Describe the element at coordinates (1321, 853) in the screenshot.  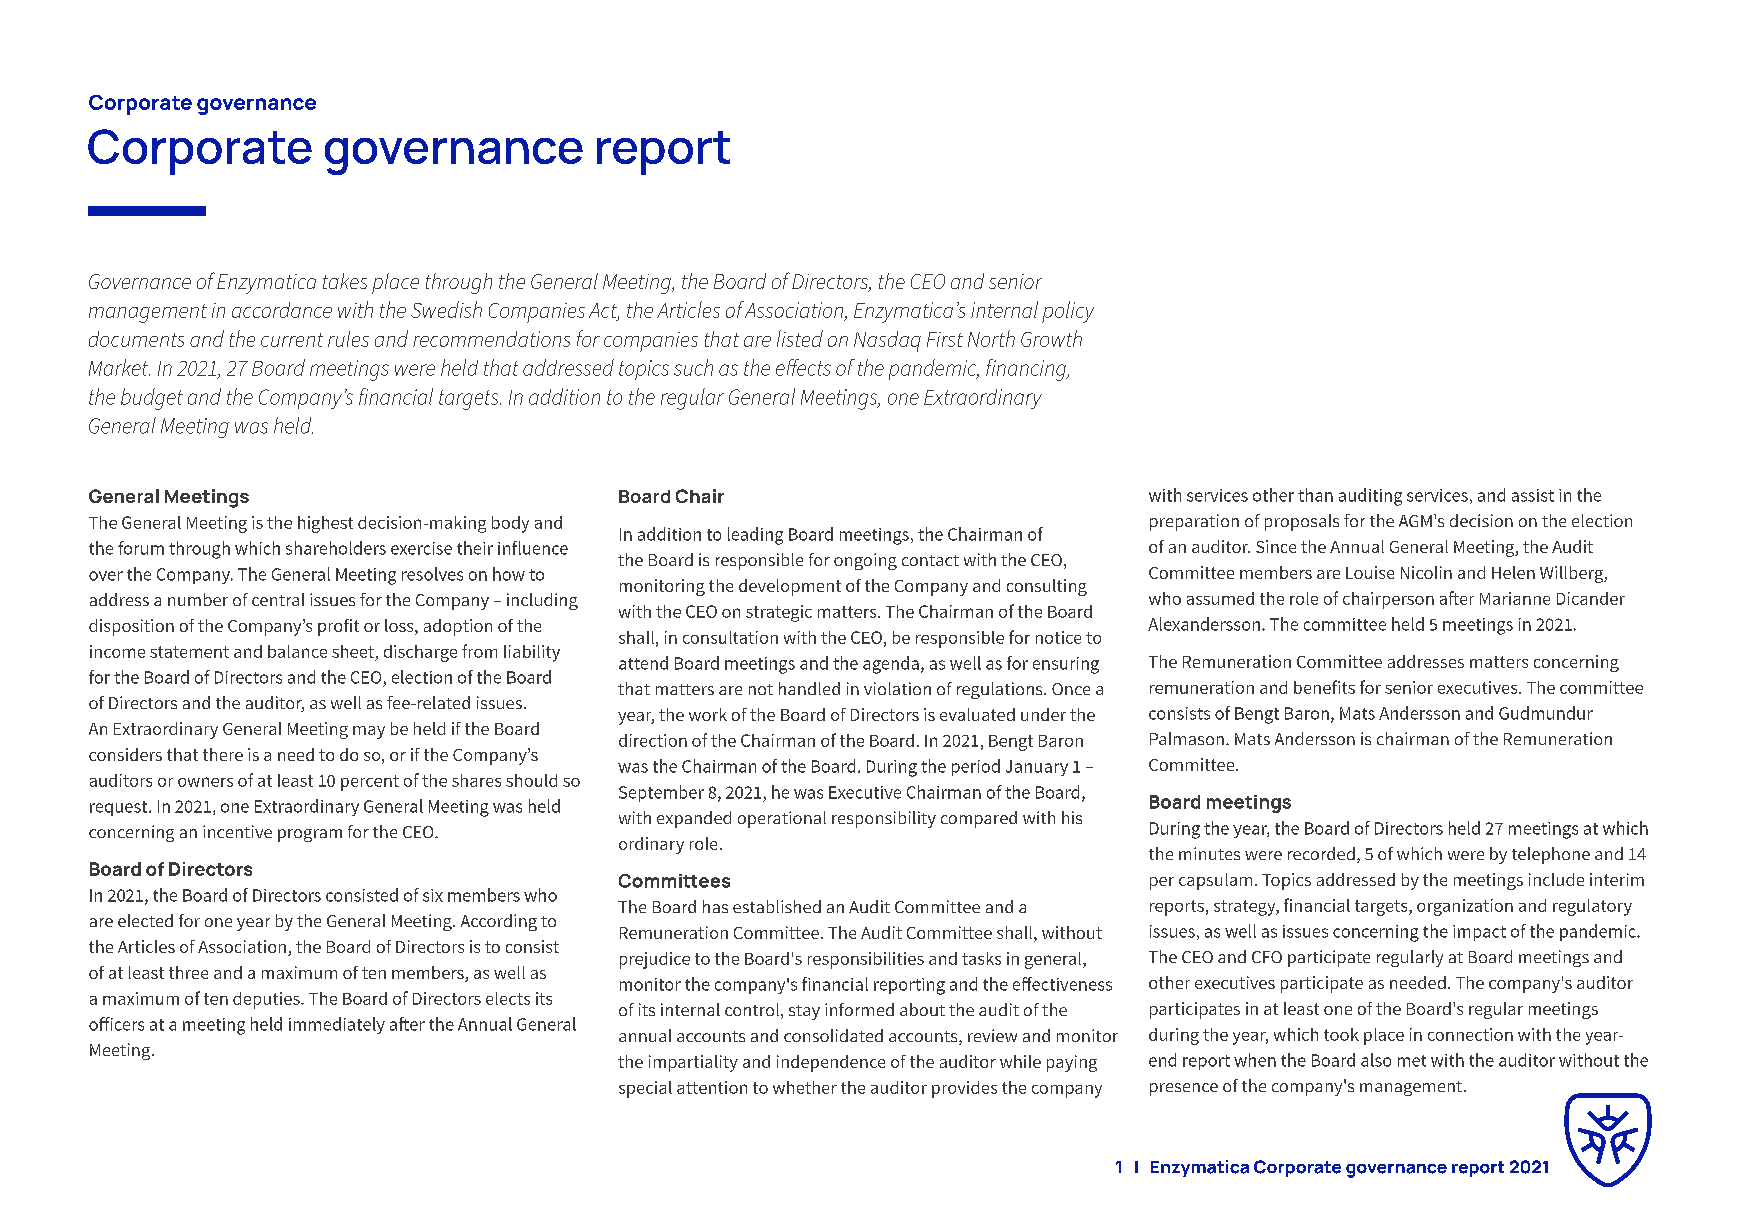
I see `recorded` at that location.
